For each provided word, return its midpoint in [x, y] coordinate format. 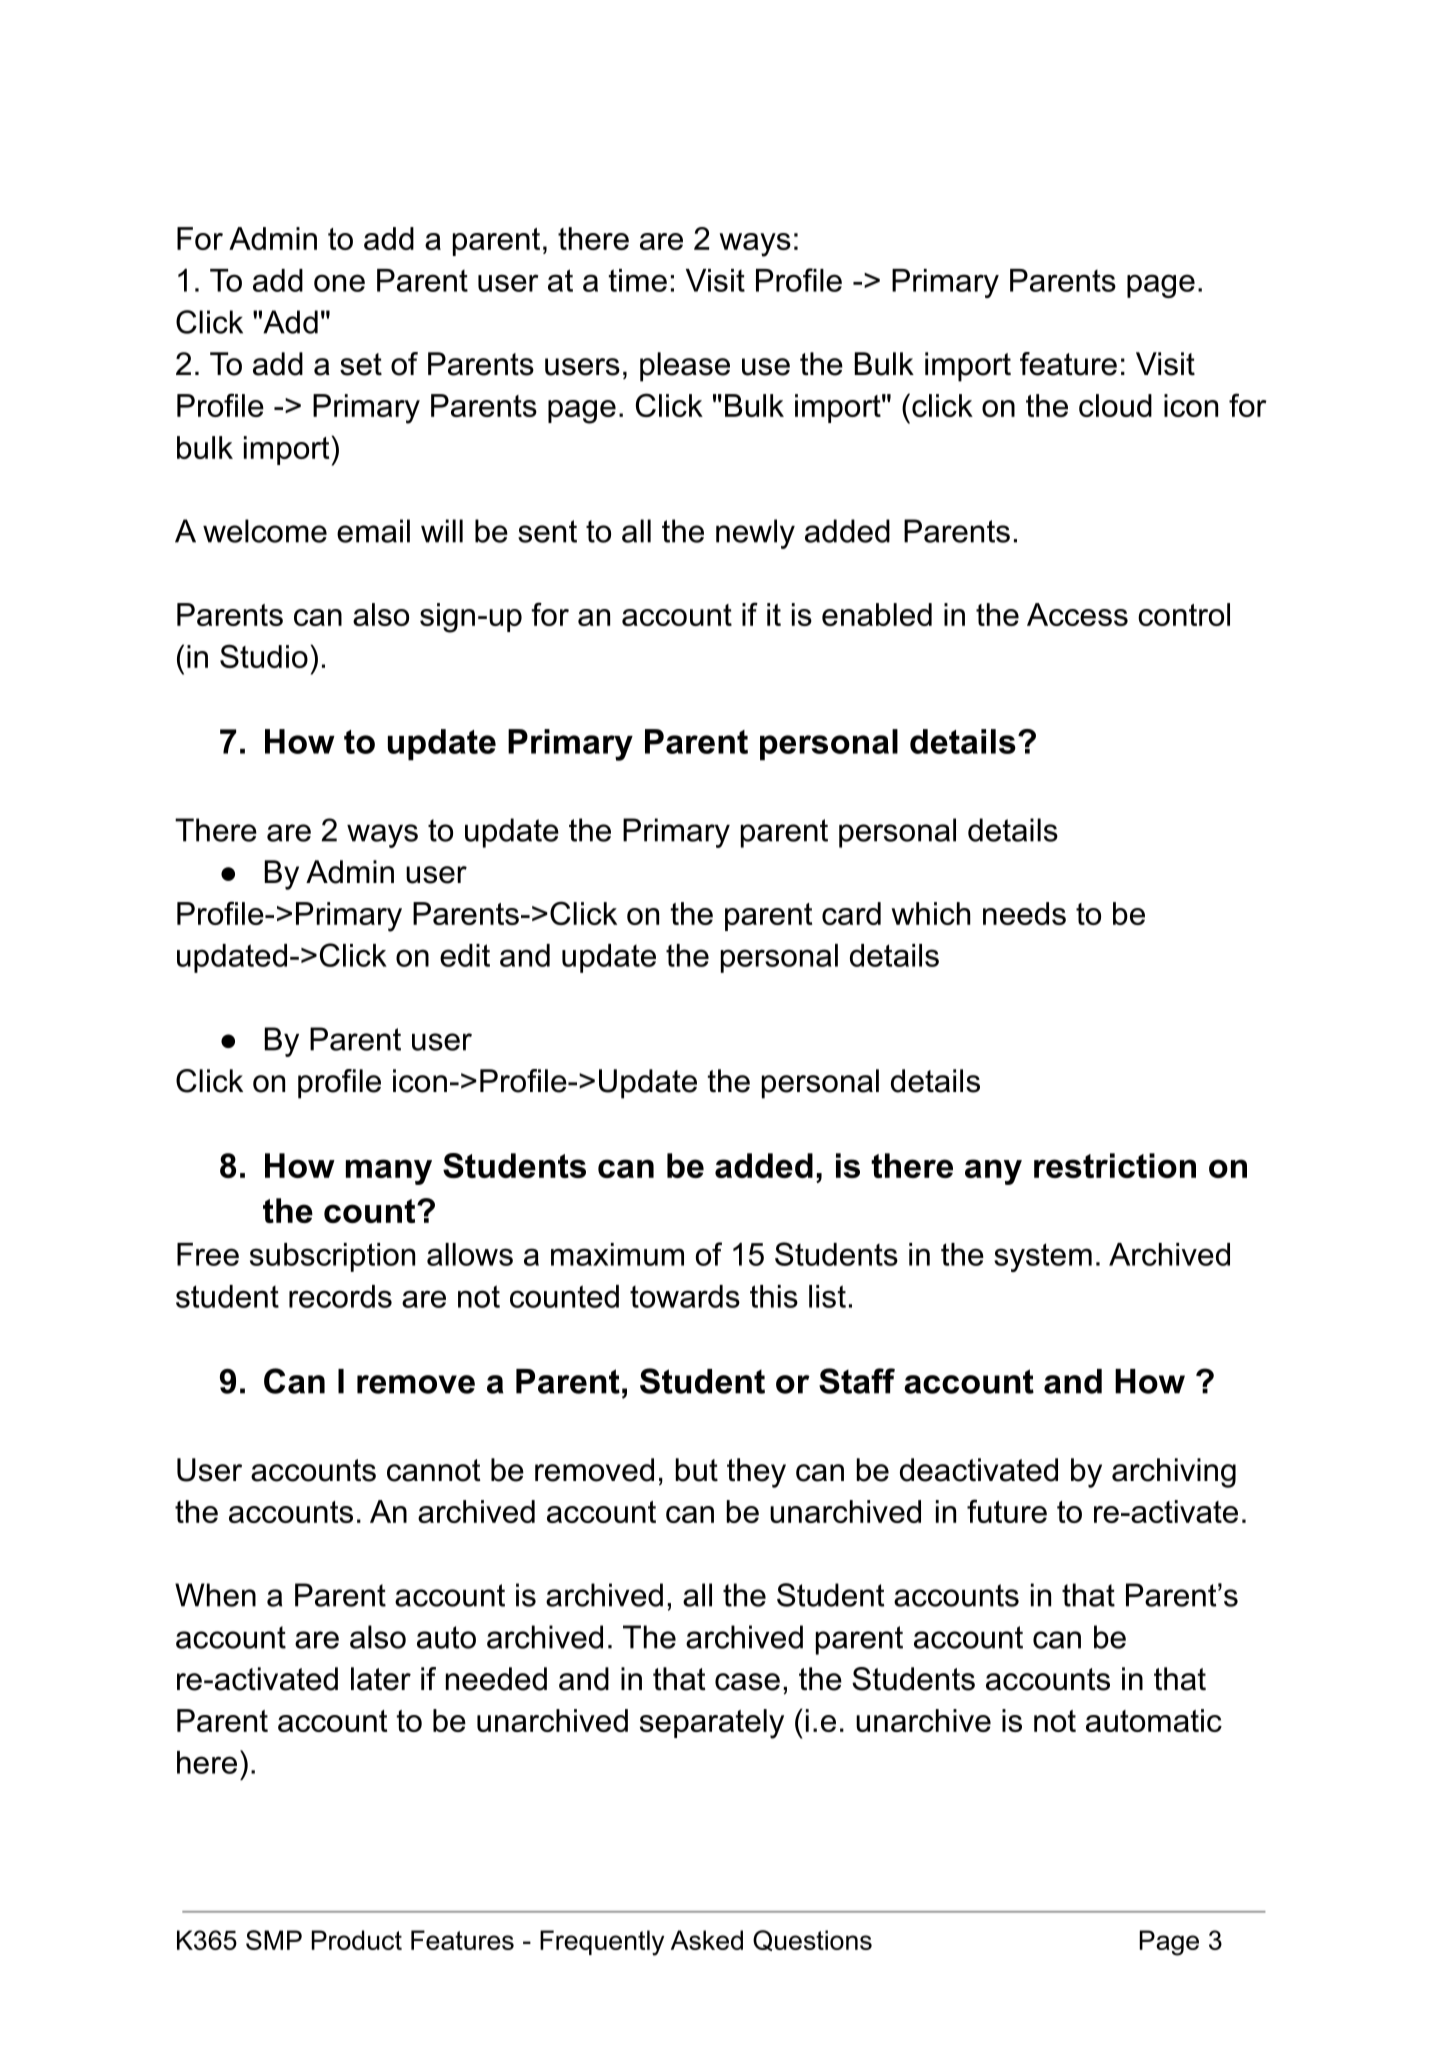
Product [357, 1940]
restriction [1115, 1165]
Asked [707, 1940]
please [685, 367]
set [361, 364]
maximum [617, 1254]
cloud [1115, 405]
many [389, 1172]
